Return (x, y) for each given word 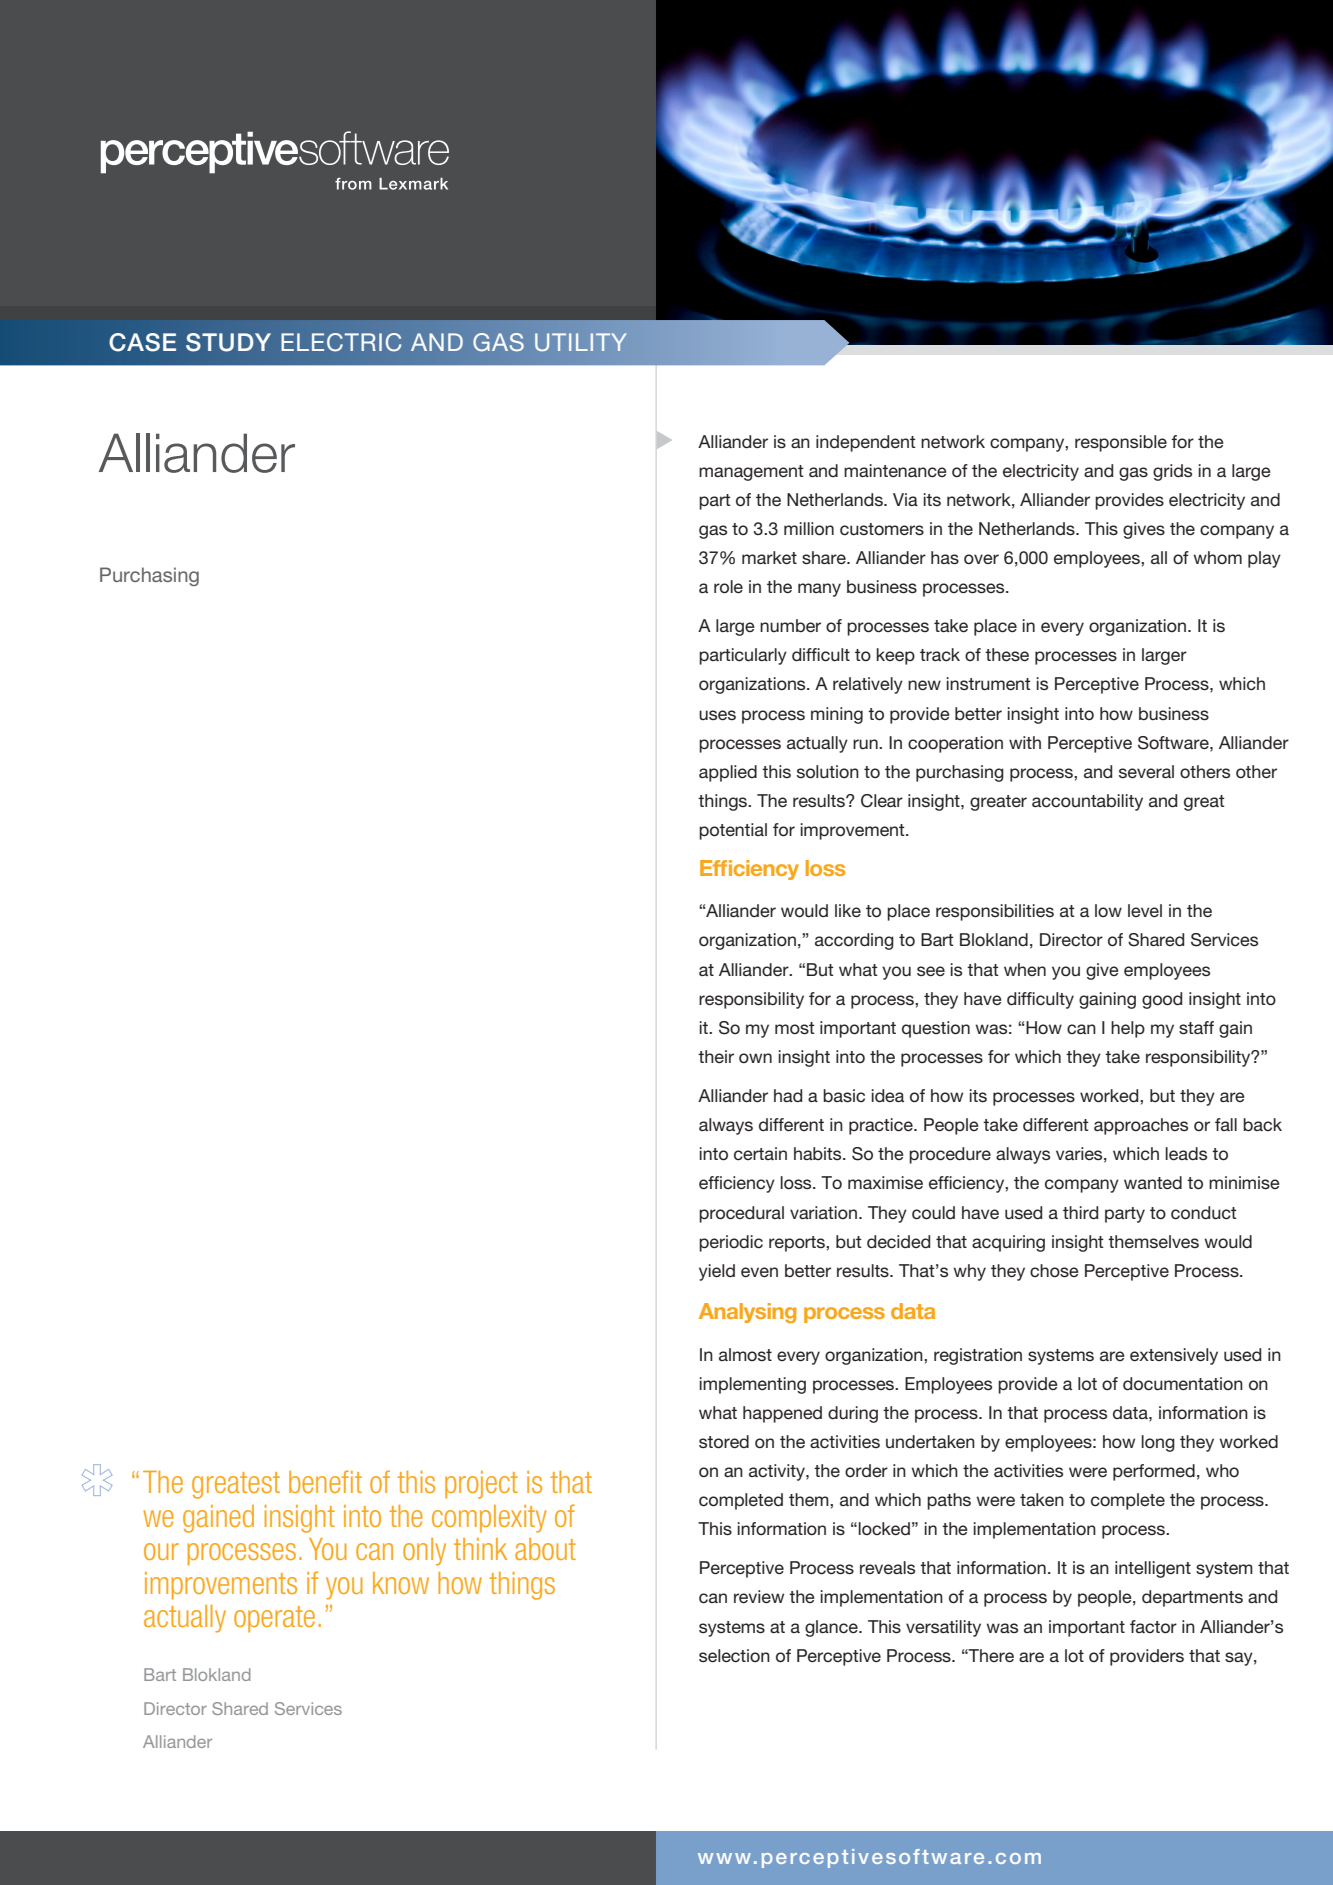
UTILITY (581, 342)
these (1007, 654)
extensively (1174, 1356)
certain (760, 1154)
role (728, 587)
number (790, 625)
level (1145, 910)
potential (733, 831)
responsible (1121, 443)
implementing (752, 1385)
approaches (1141, 1126)
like (848, 910)
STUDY (228, 342)
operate (274, 1619)
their (716, 1056)
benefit (325, 1481)
